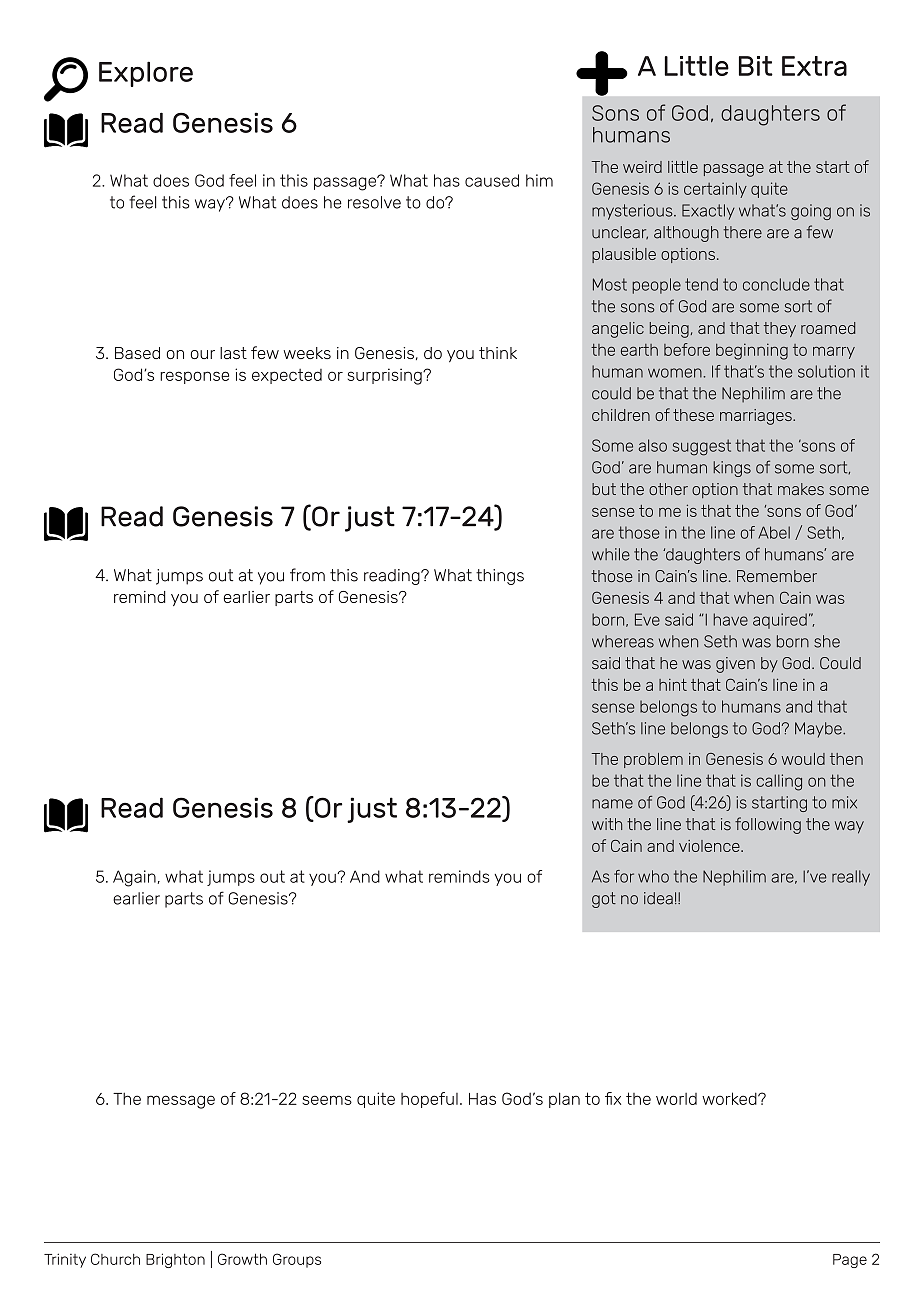 This screenshot has height=1308, width=924. Describe the element at coordinates (756, 66) in the screenshot. I see `Bit` at that location.
